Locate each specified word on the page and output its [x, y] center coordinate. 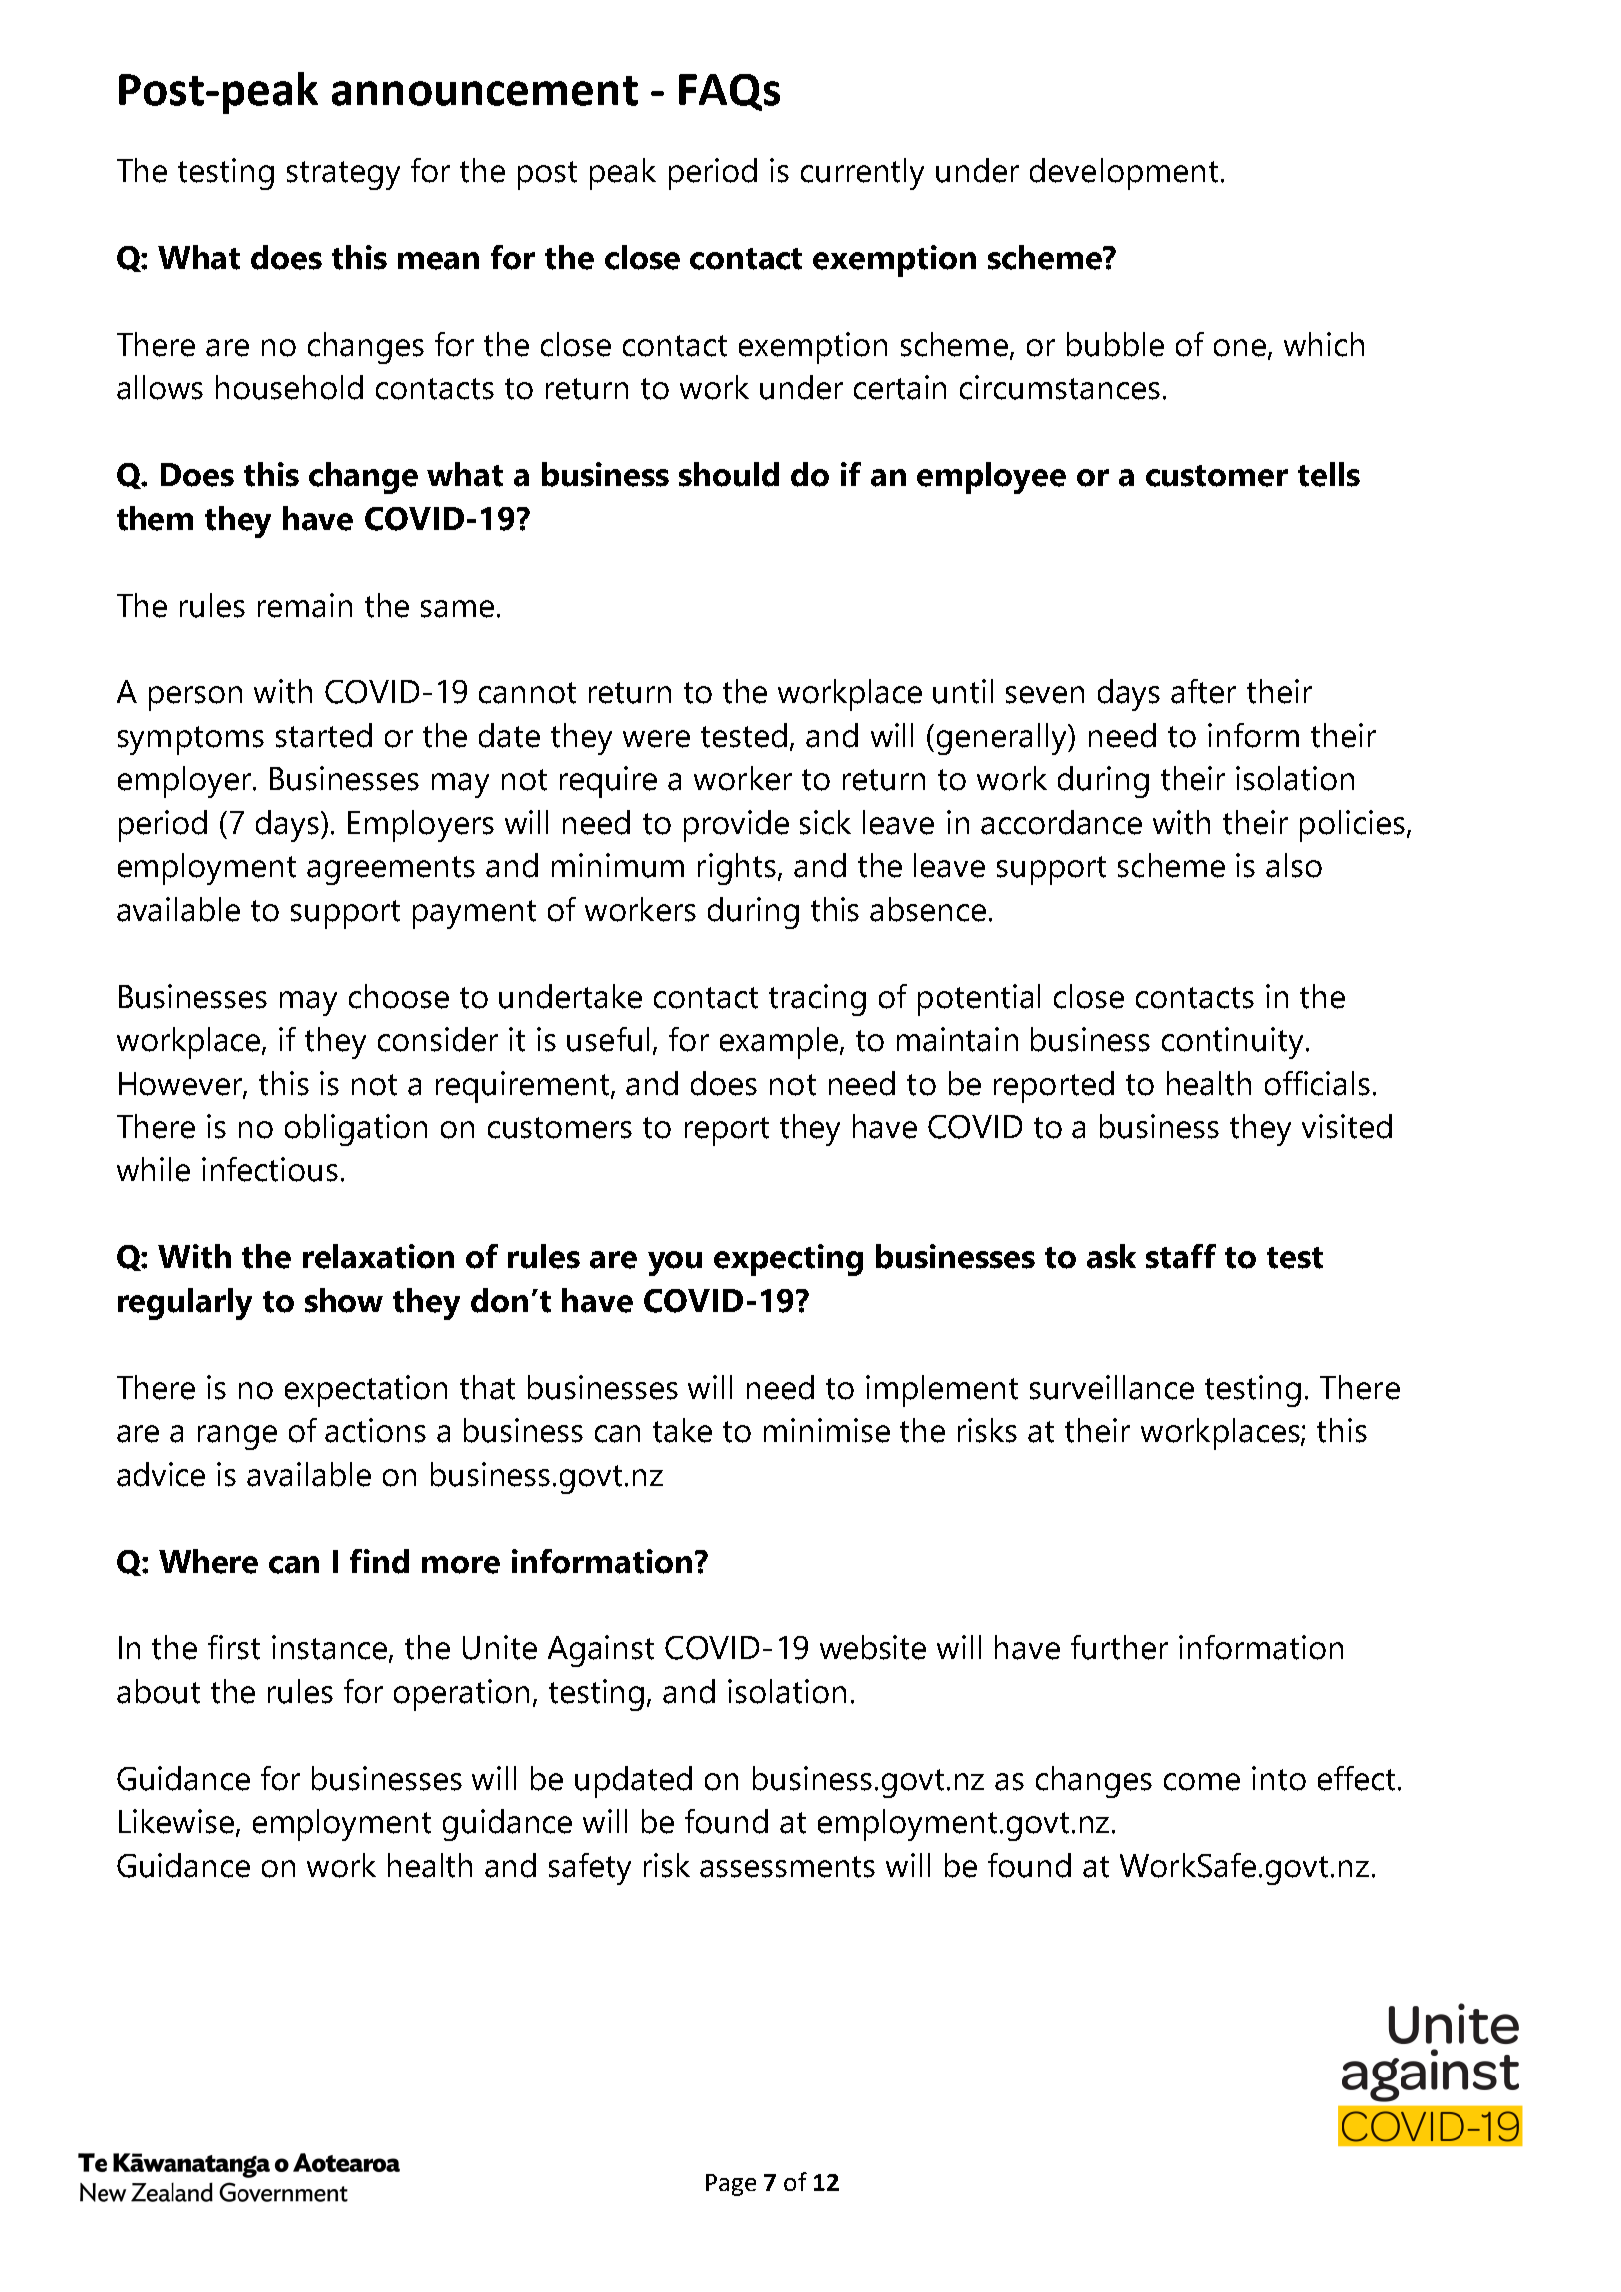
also [1294, 865]
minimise [827, 1430]
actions [375, 1430]
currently [862, 174]
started [324, 735]
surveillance [1112, 1387]
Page [731, 2185]
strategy [343, 175]
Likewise [176, 1821]
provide [736, 826]
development [1124, 174]
